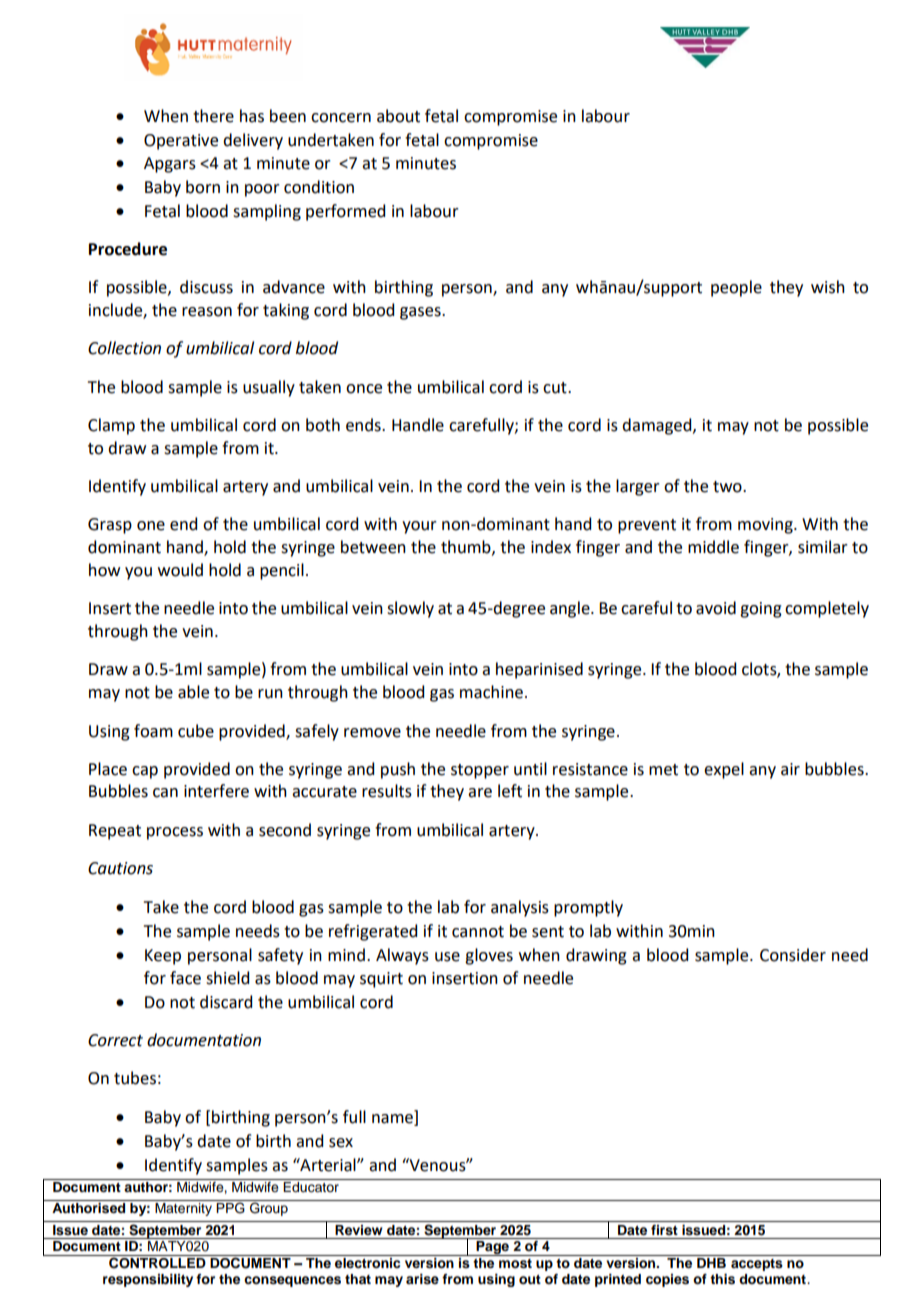 This screenshot has width=924, height=1308. What do you see at coordinates (226, 1002) in the screenshot?
I see `discard` at bounding box center [226, 1002].
